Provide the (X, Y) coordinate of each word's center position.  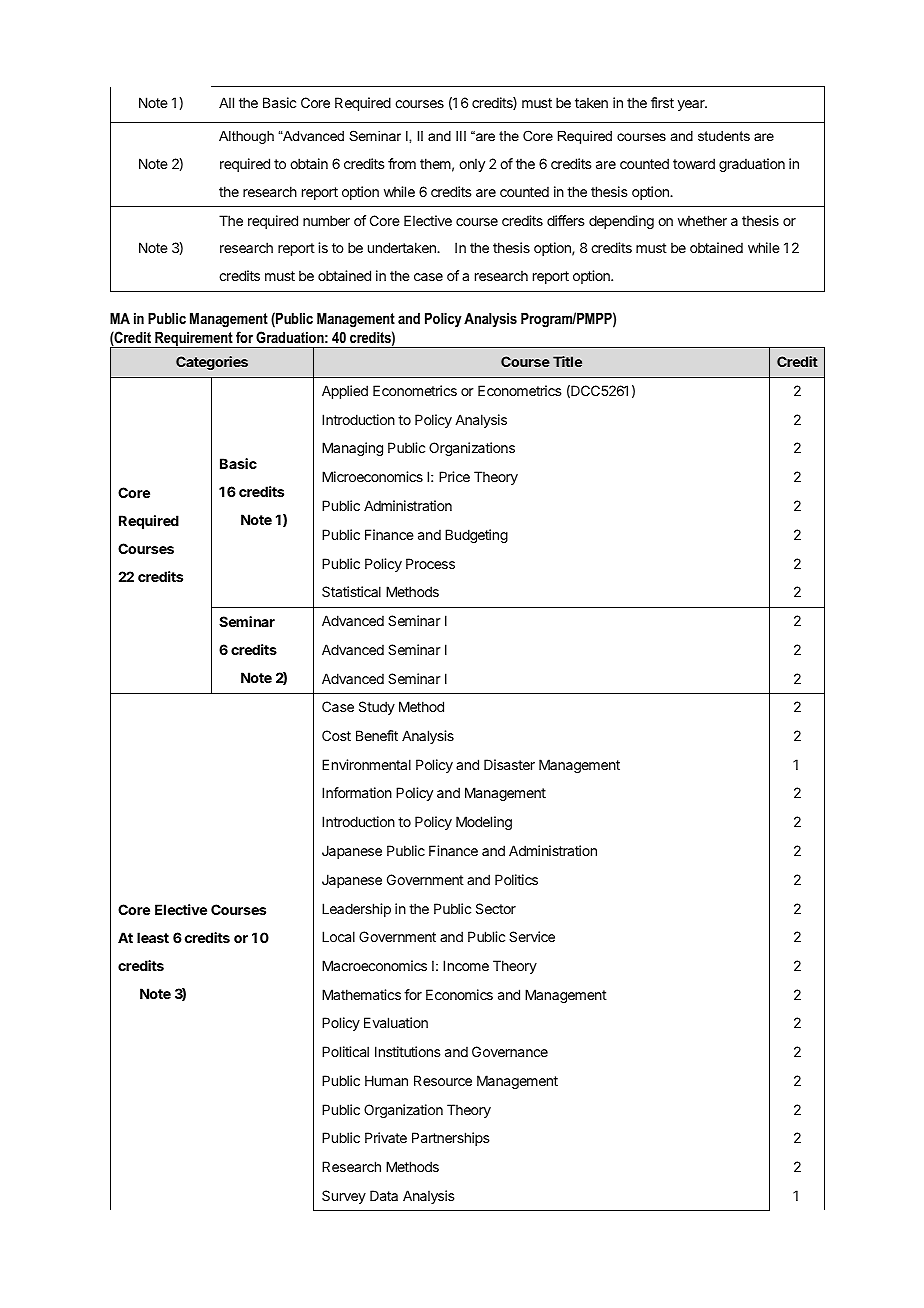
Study (377, 708)
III (461, 136)
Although (246, 137)
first (662, 102)
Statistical (351, 591)
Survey (344, 1197)
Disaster (509, 764)
